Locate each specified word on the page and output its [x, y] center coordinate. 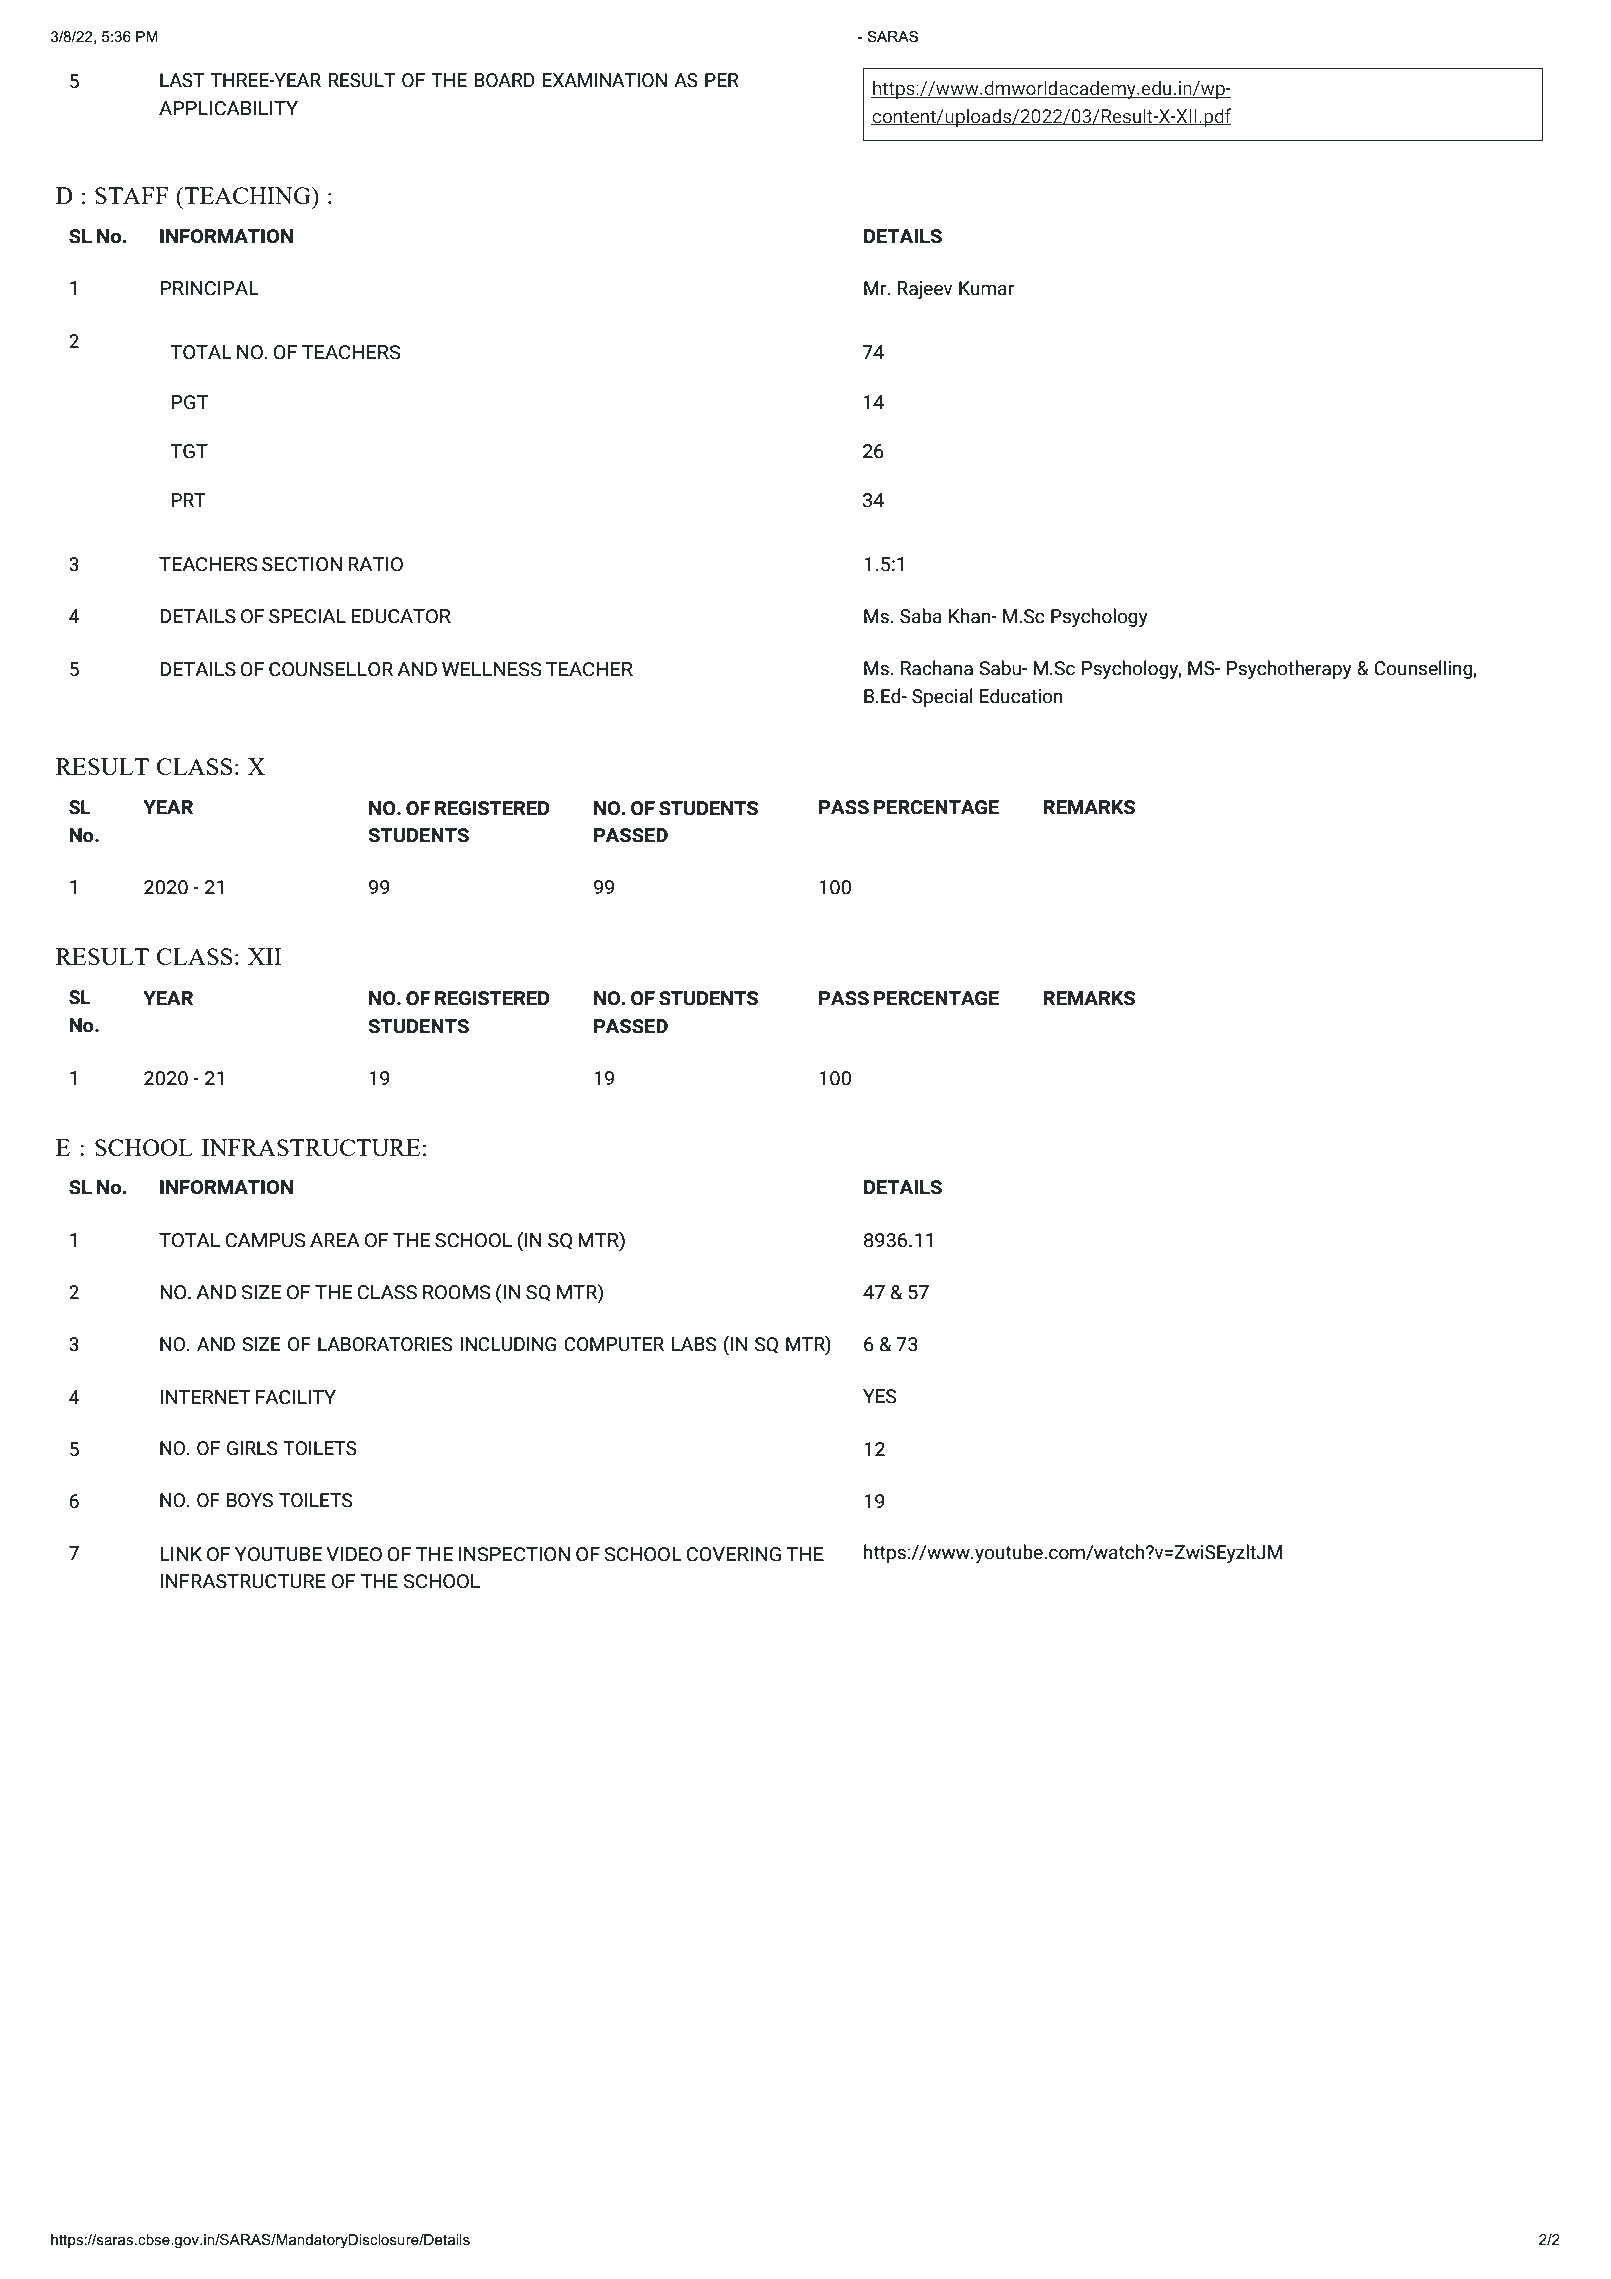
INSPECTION [514, 1554]
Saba [921, 616]
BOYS [250, 1500]
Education [1021, 696]
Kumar [986, 288]
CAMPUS [265, 1240]
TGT [189, 451]
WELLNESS [492, 669]
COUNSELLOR [331, 669]
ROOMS [457, 1292]
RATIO [375, 564]
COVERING [733, 1554]
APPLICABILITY [228, 108]
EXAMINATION [605, 80]
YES [879, 1396]
